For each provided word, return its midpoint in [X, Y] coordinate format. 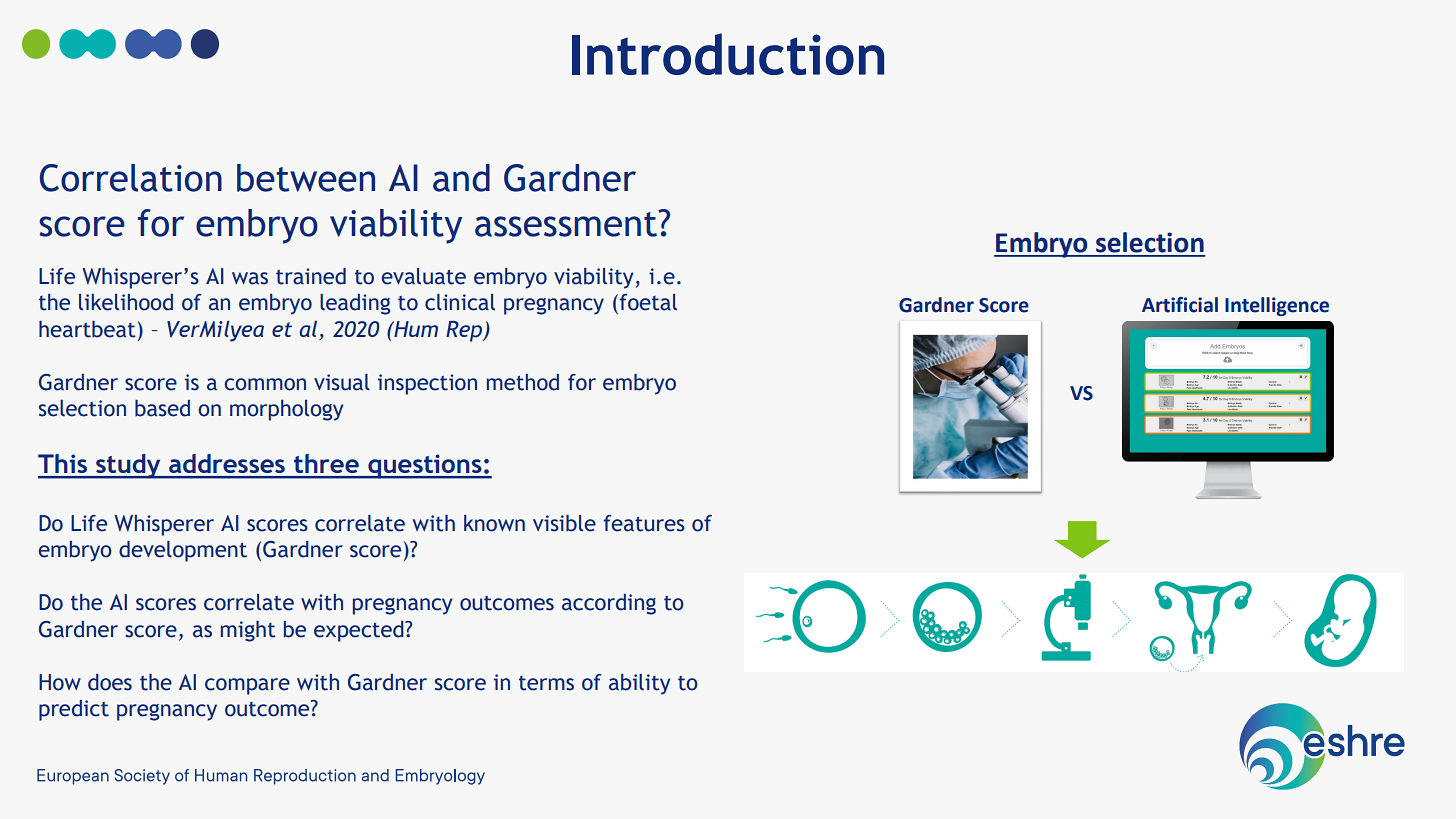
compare [247, 686]
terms [546, 683]
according [609, 604]
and [461, 178]
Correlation [131, 178]
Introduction [728, 54]
